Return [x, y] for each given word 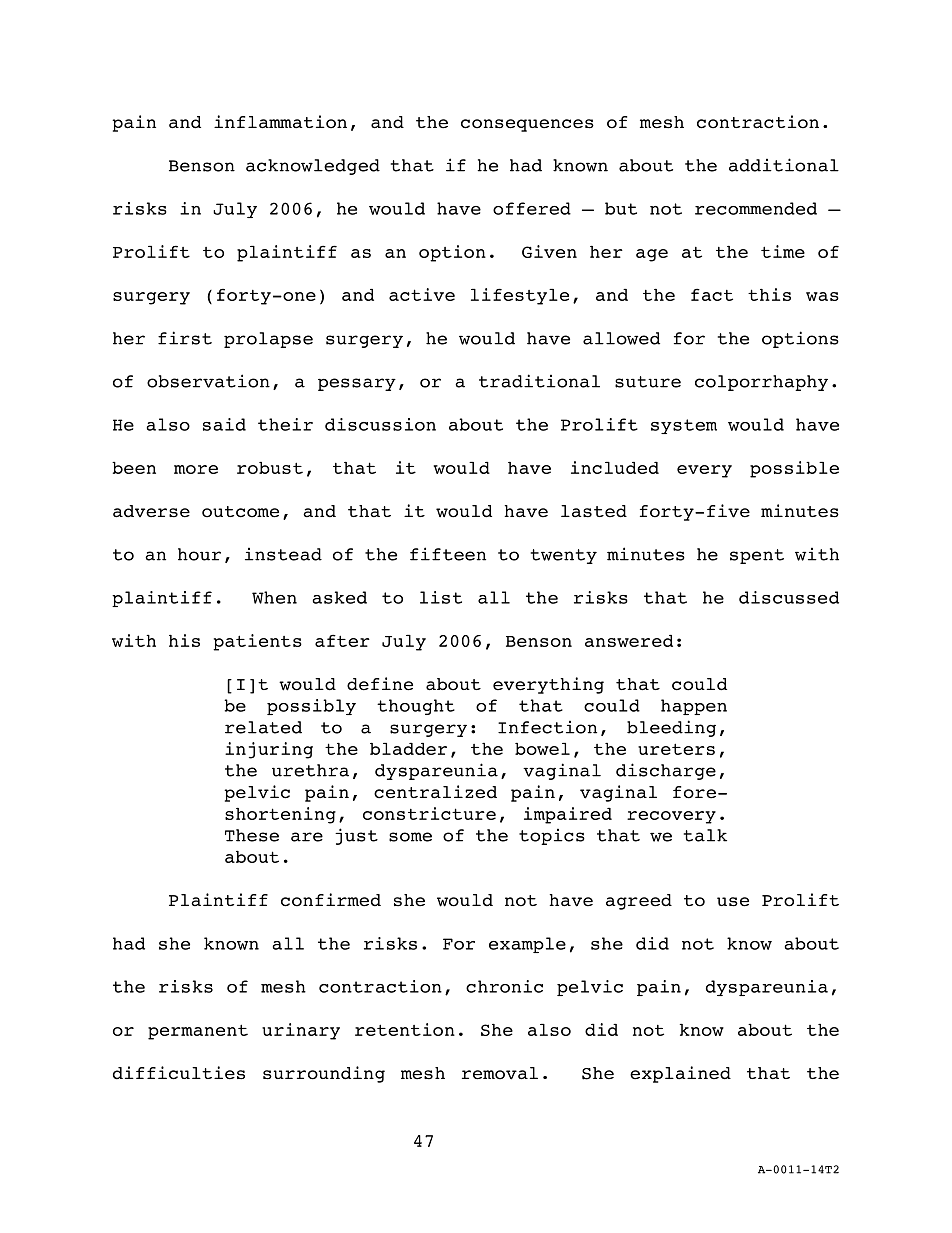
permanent [198, 1032]
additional [784, 165]
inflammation [280, 122]
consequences [527, 125]
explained [680, 1074]
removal [500, 1073]
